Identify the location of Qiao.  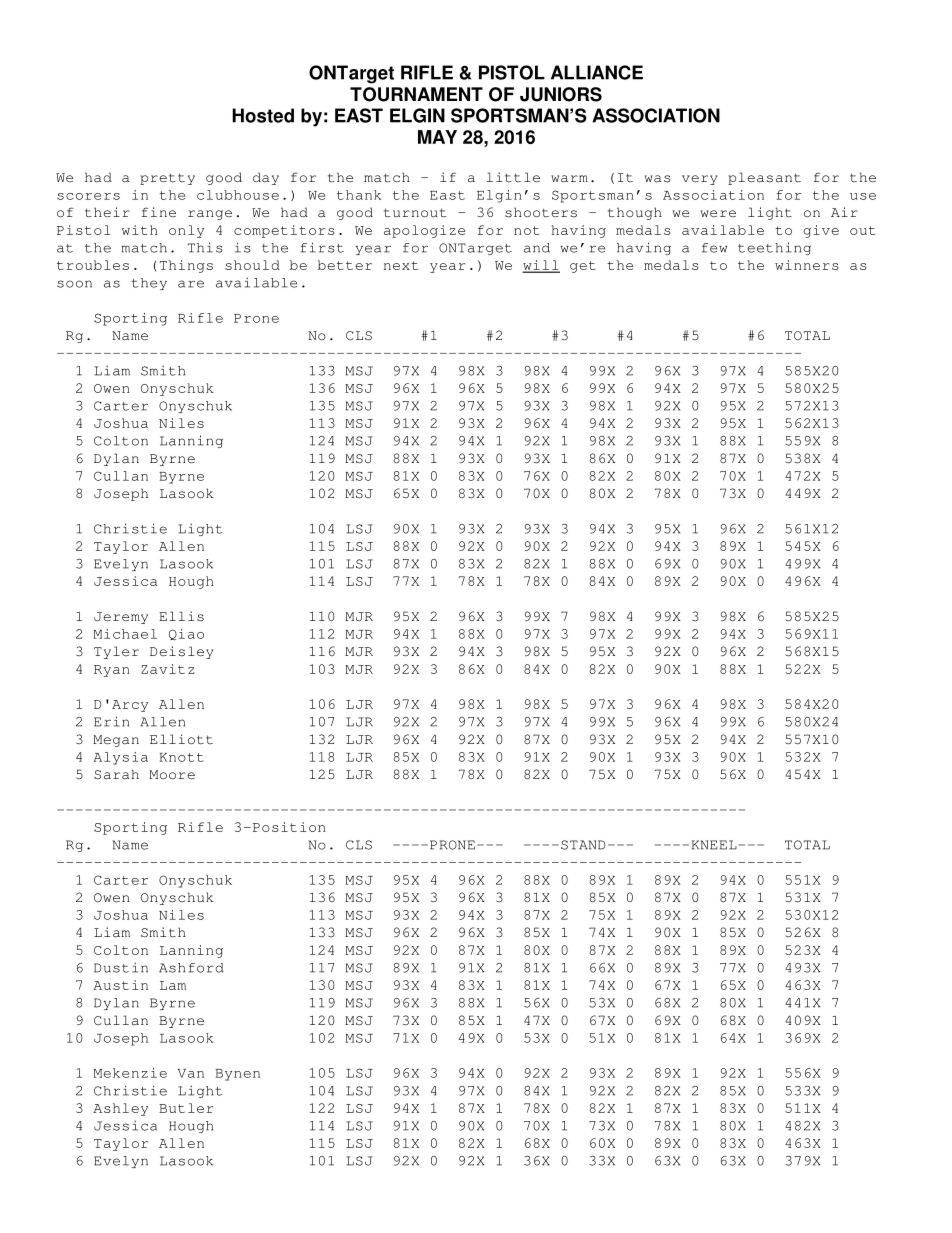
(186, 634).
